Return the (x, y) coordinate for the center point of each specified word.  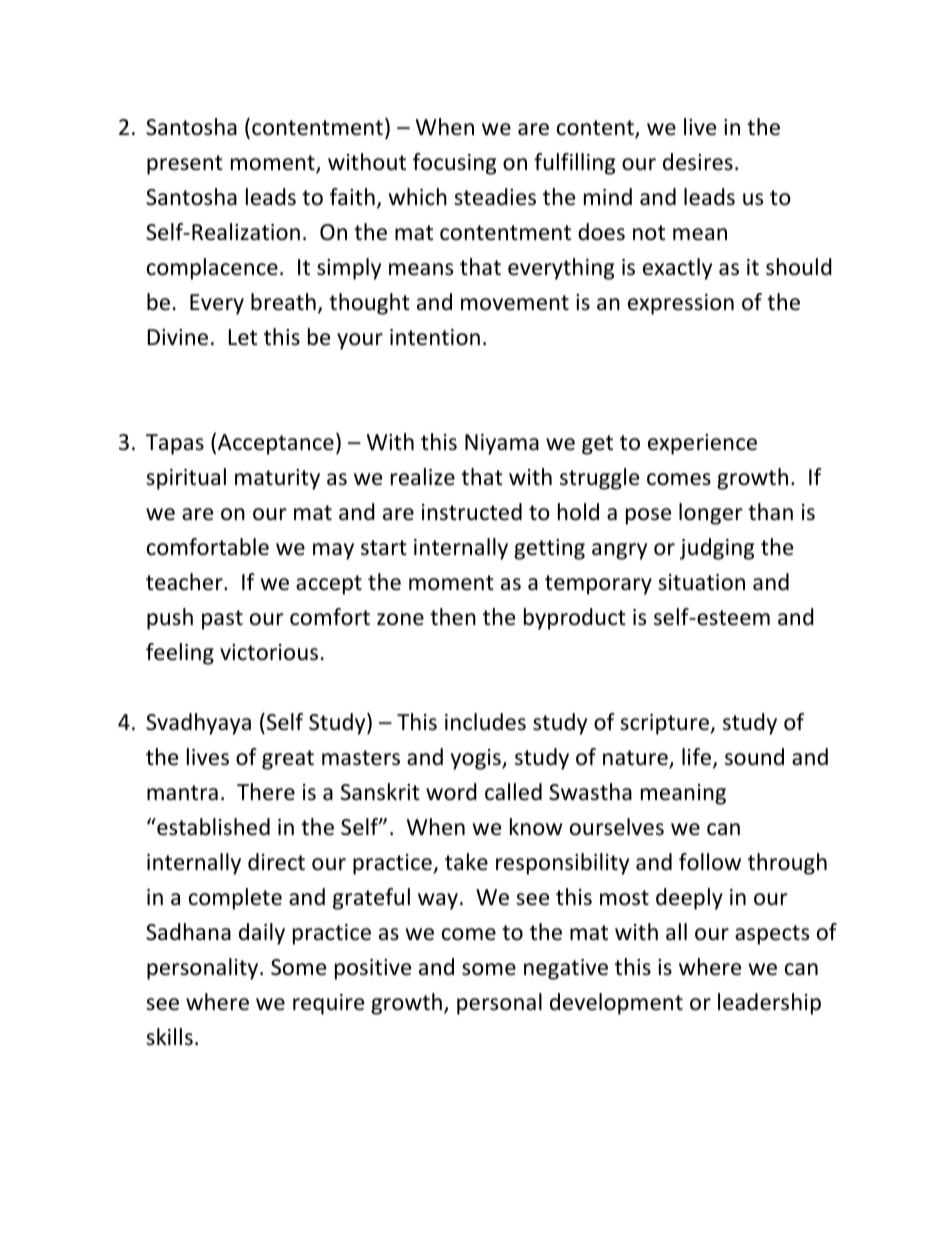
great (288, 760)
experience (702, 444)
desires (698, 162)
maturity (277, 479)
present (185, 165)
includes (485, 722)
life (698, 758)
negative (566, 969)
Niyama (502, 444)
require (328, 1004)
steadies (495, 197)
